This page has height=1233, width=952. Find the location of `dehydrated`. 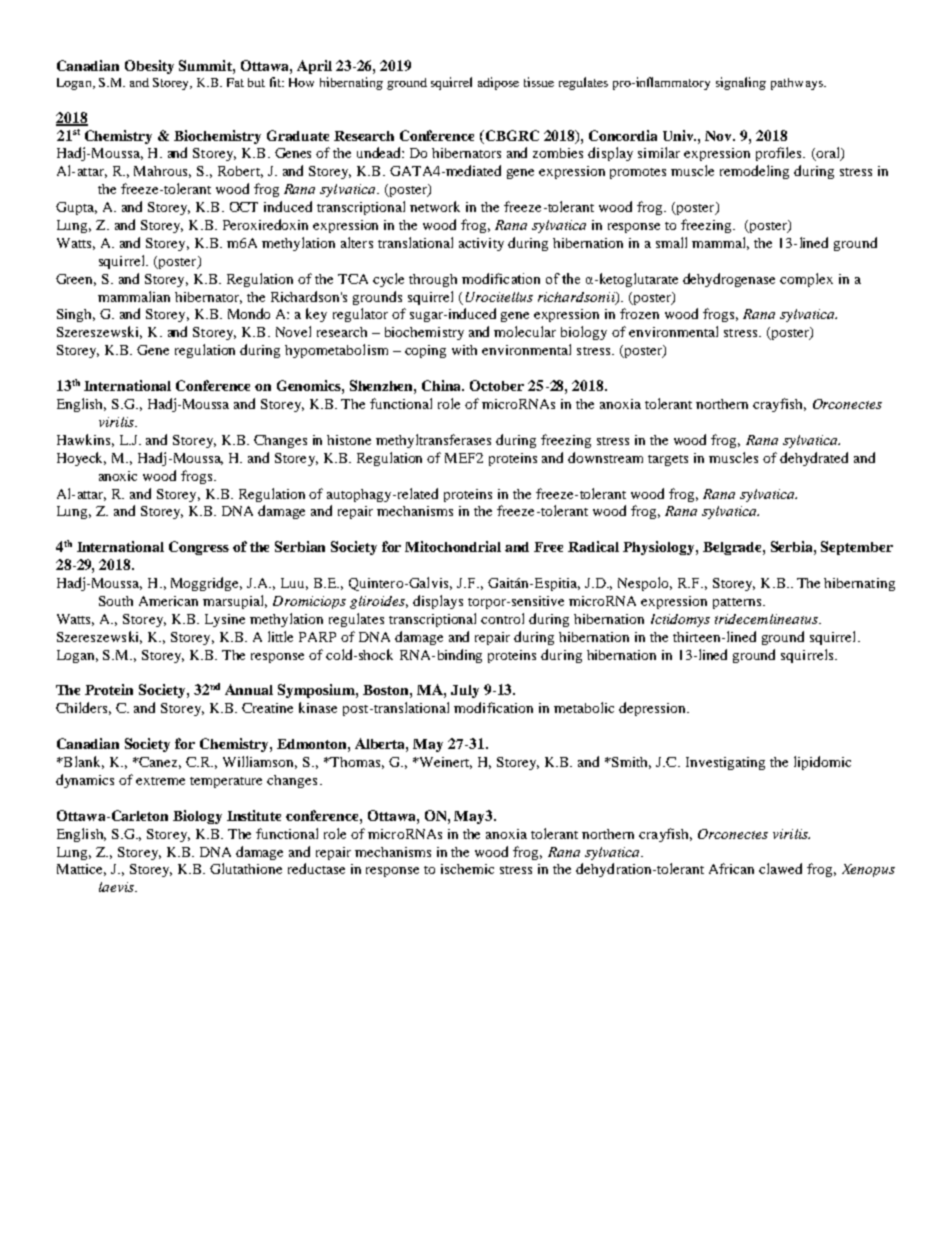

dehydrated is located at coordinates (814, 459).
